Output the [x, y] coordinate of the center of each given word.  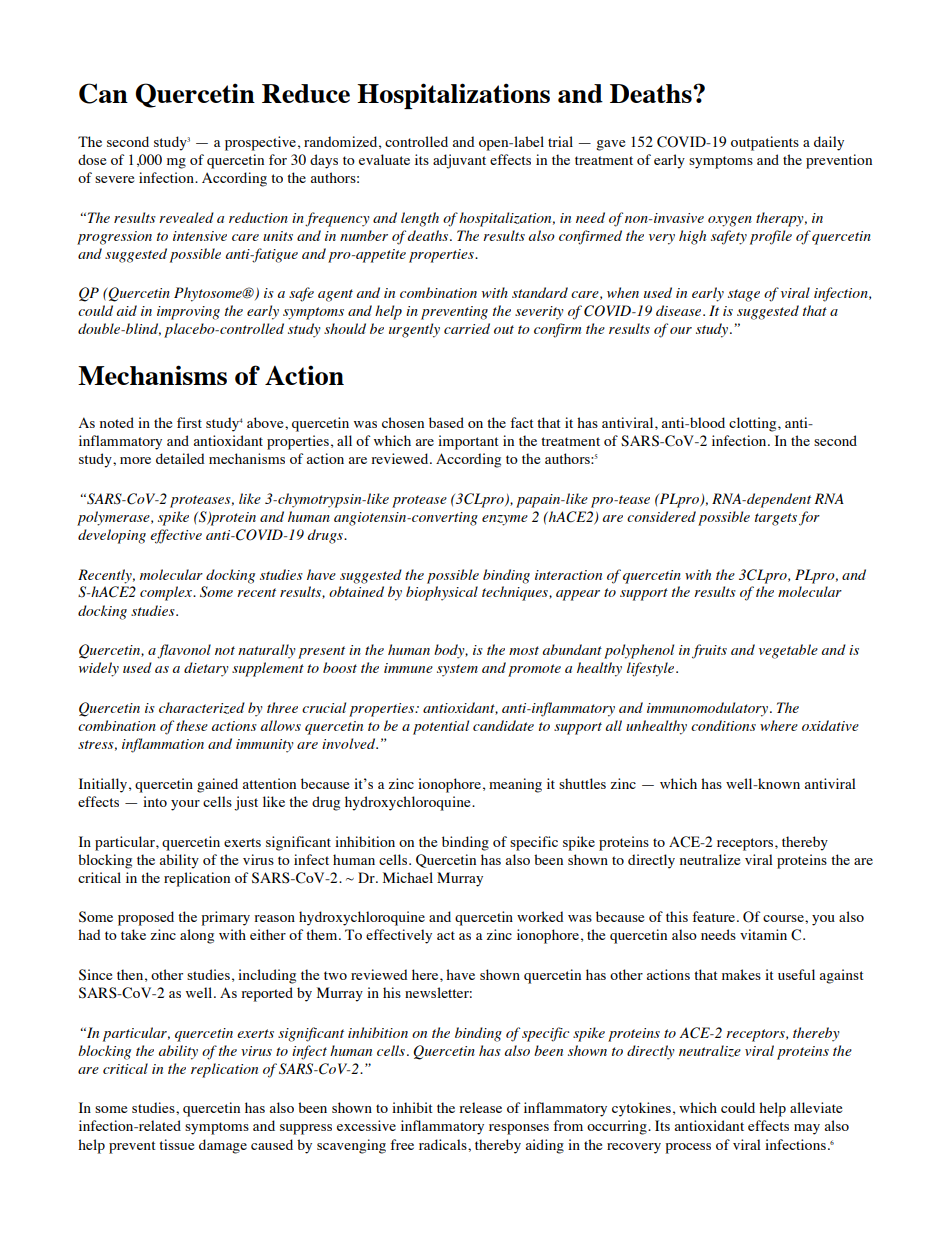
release [480, 1107]
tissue [176, 1144]
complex [167, 593]
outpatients [765, 143]
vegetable [788, 651]
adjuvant [459, 161]
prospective [260, 143]
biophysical [442, 593]
